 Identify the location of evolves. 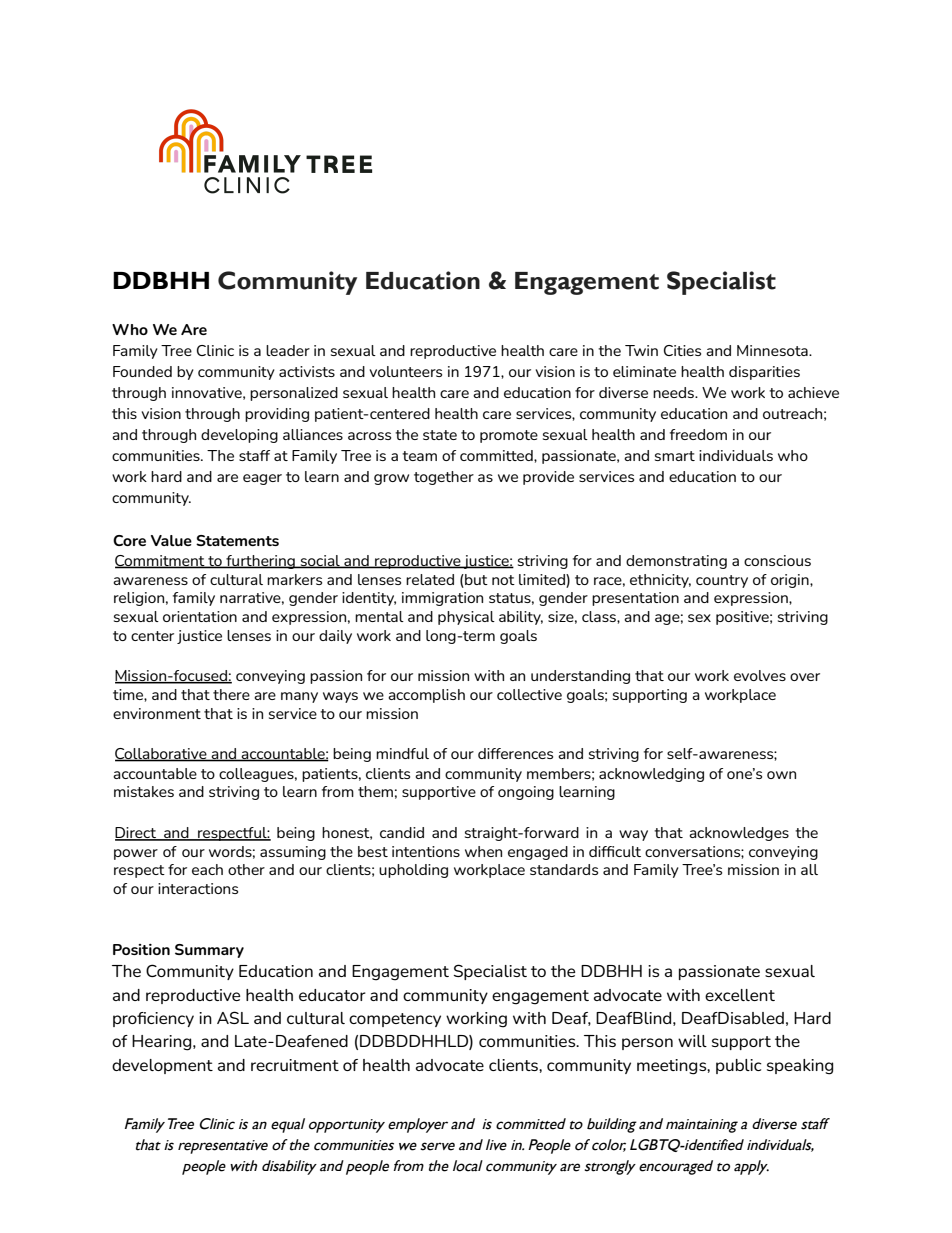
(760, 675).
